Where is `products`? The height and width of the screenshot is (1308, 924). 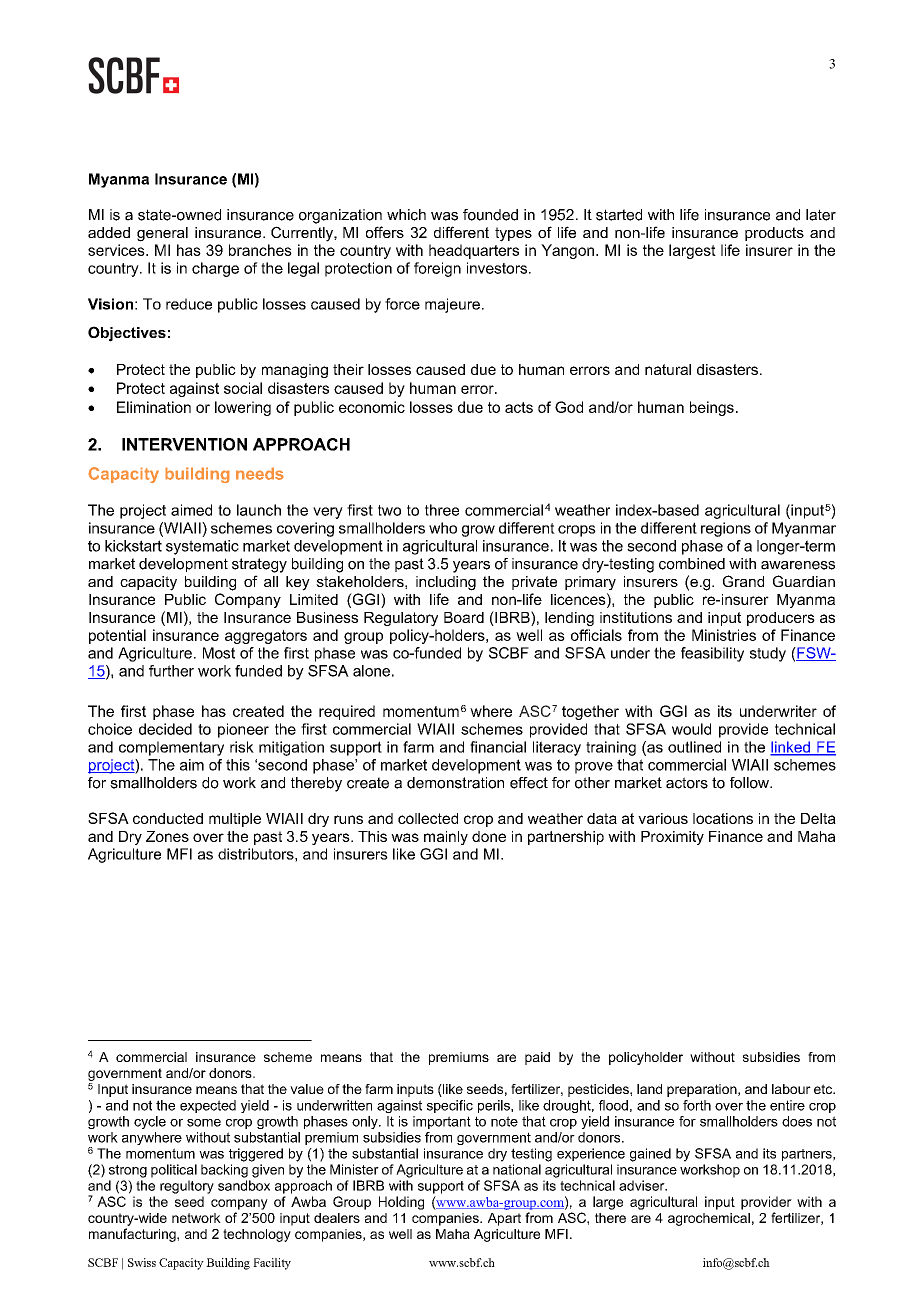 products is located at coordinates (774, 234).
